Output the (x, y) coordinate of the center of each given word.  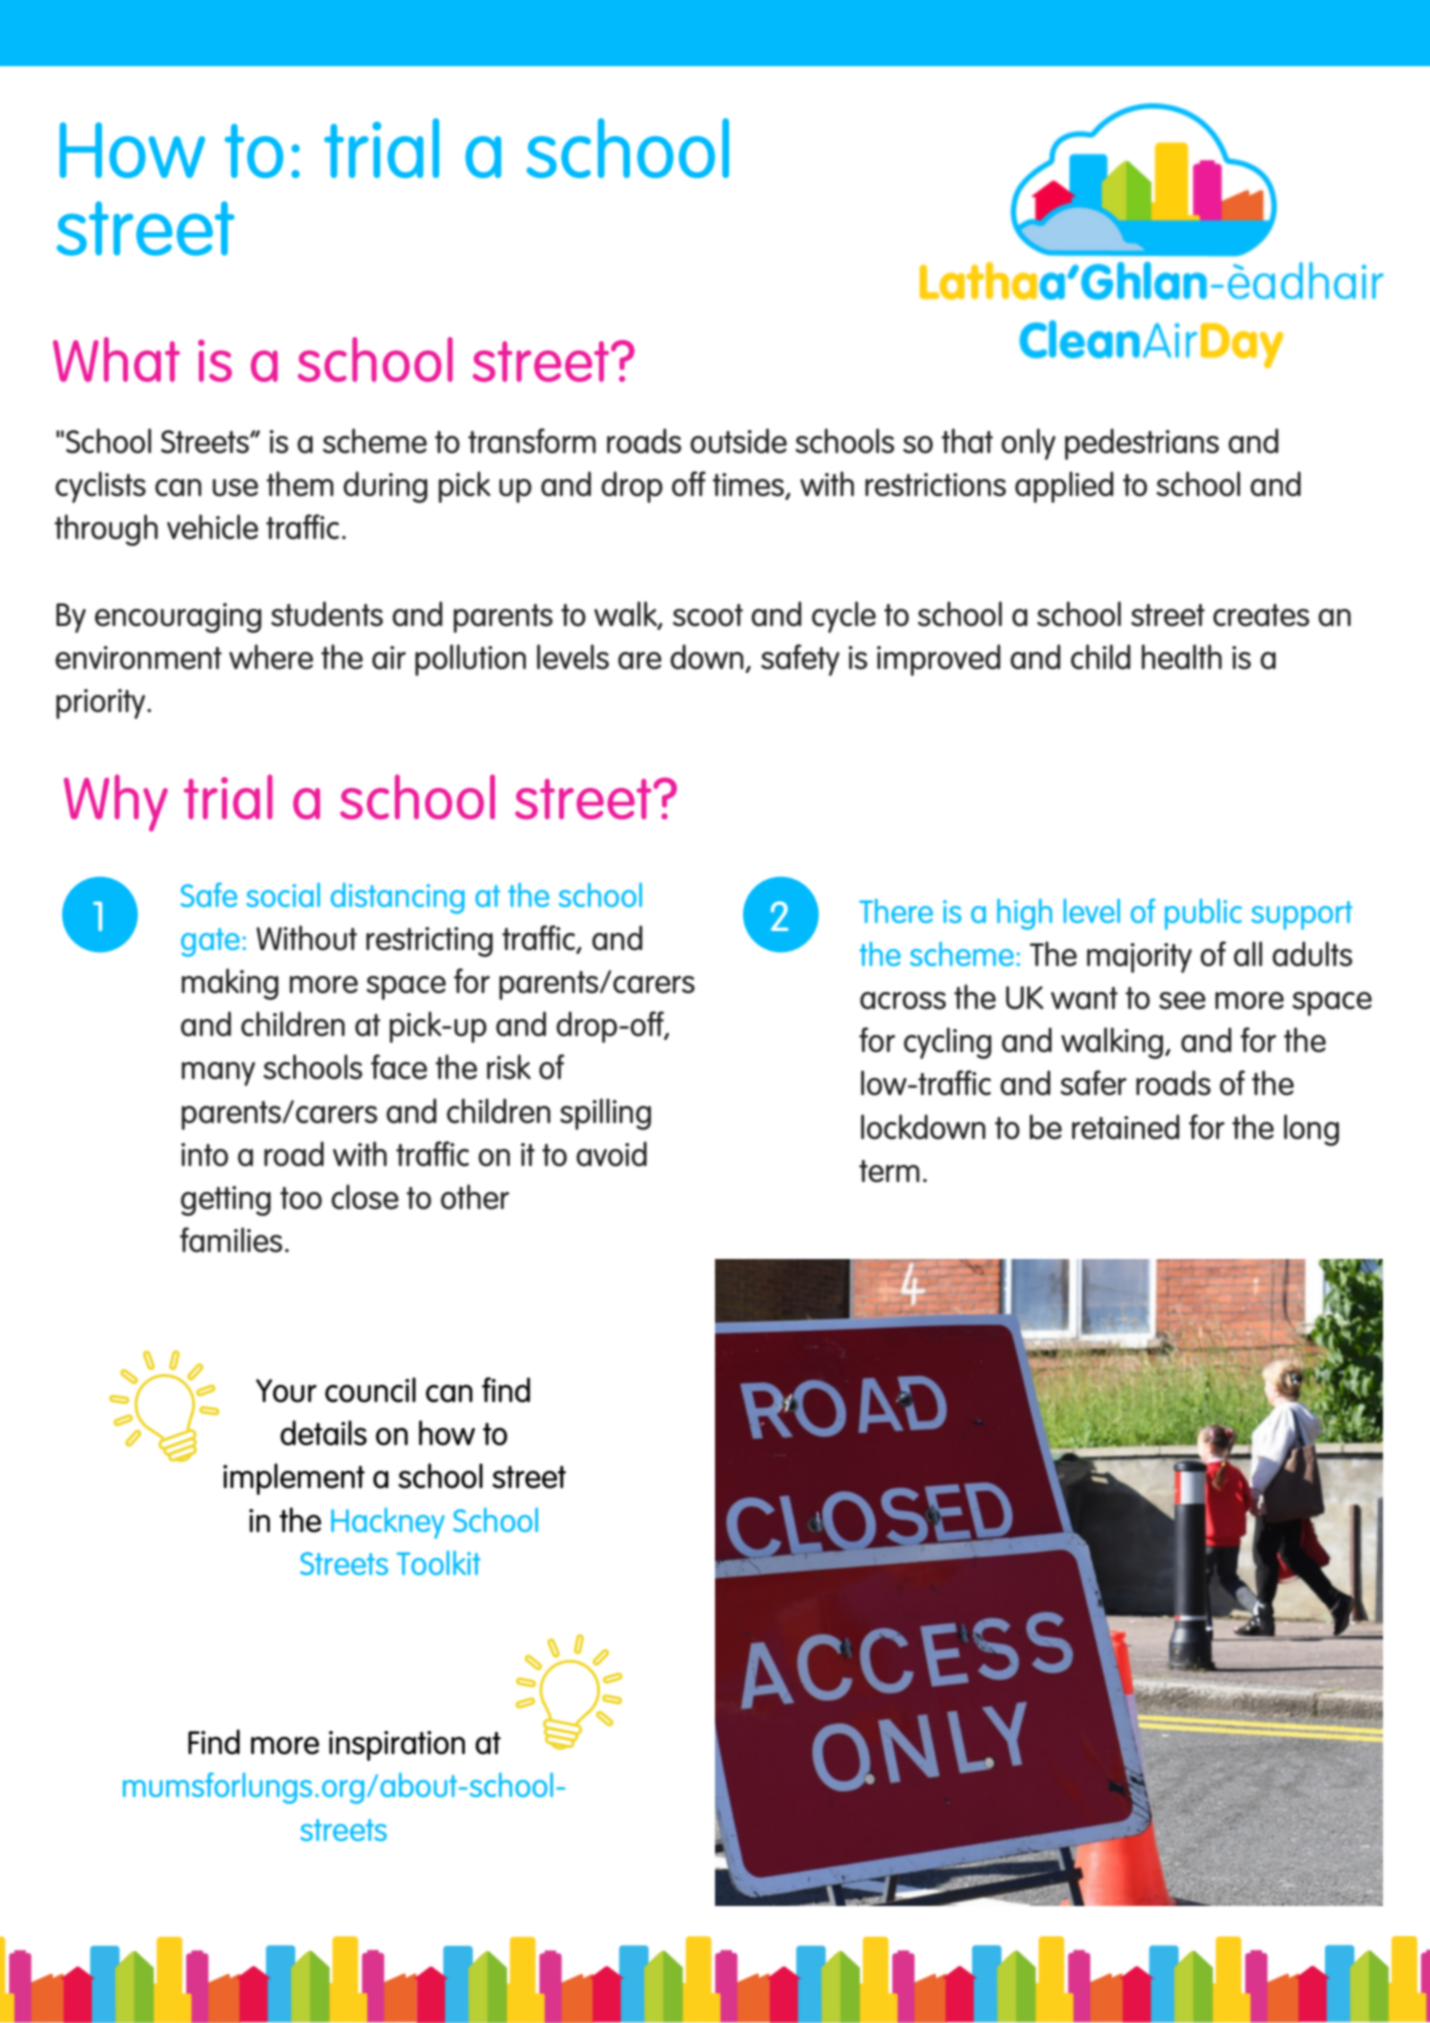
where (271, 657)
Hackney (388, 1523)
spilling (605, 1114)
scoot (708, 615)
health (1182, 657)
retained (1126, 1127)
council (370, 1390)
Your (286, 1391)
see (1182, 1001)
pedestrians (1142, 444)
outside (738, 441)
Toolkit (438, 1563)
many (218, 1074)
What (116, 359)
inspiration (397, 1746)
